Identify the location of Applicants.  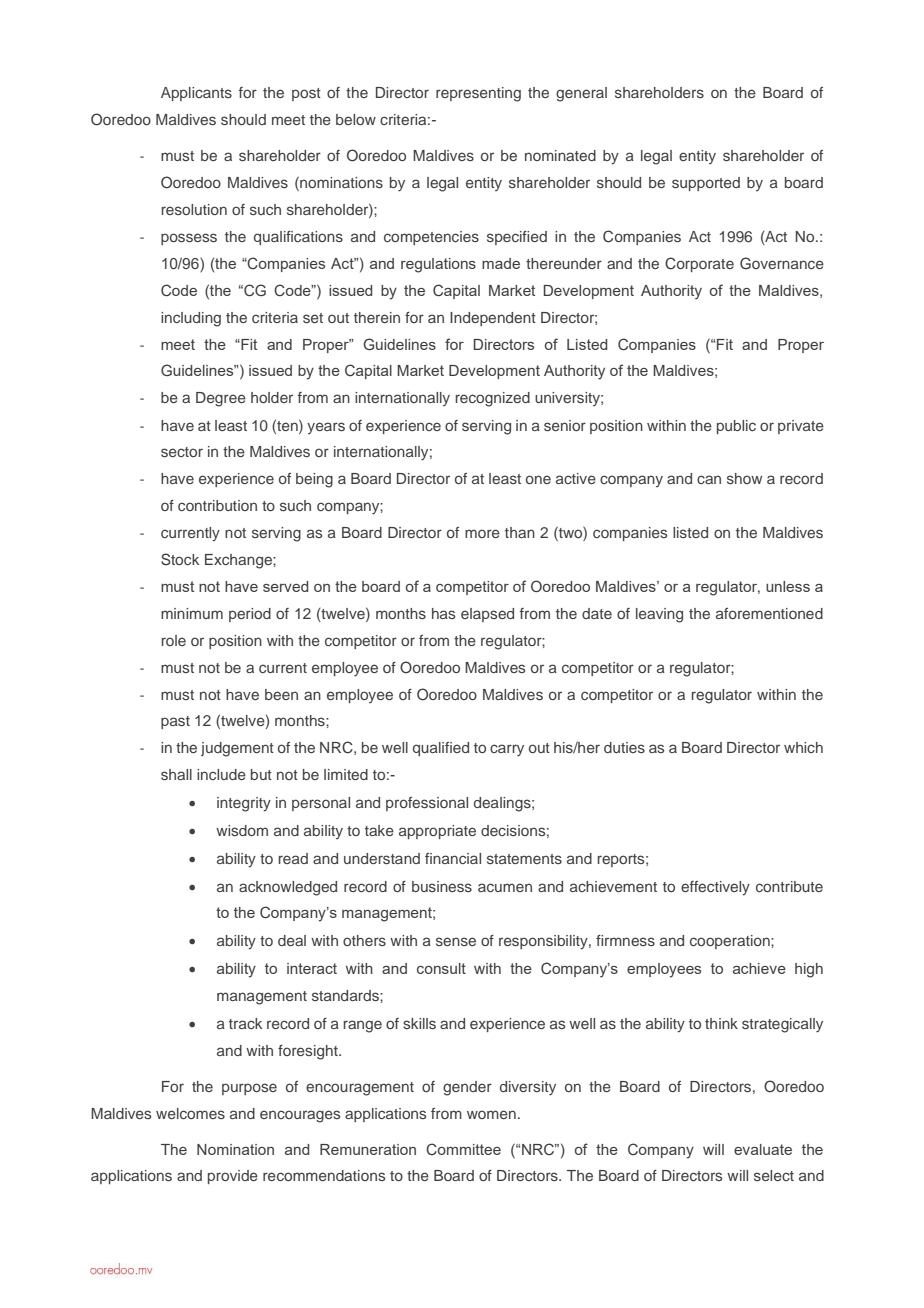
(196, 94).
